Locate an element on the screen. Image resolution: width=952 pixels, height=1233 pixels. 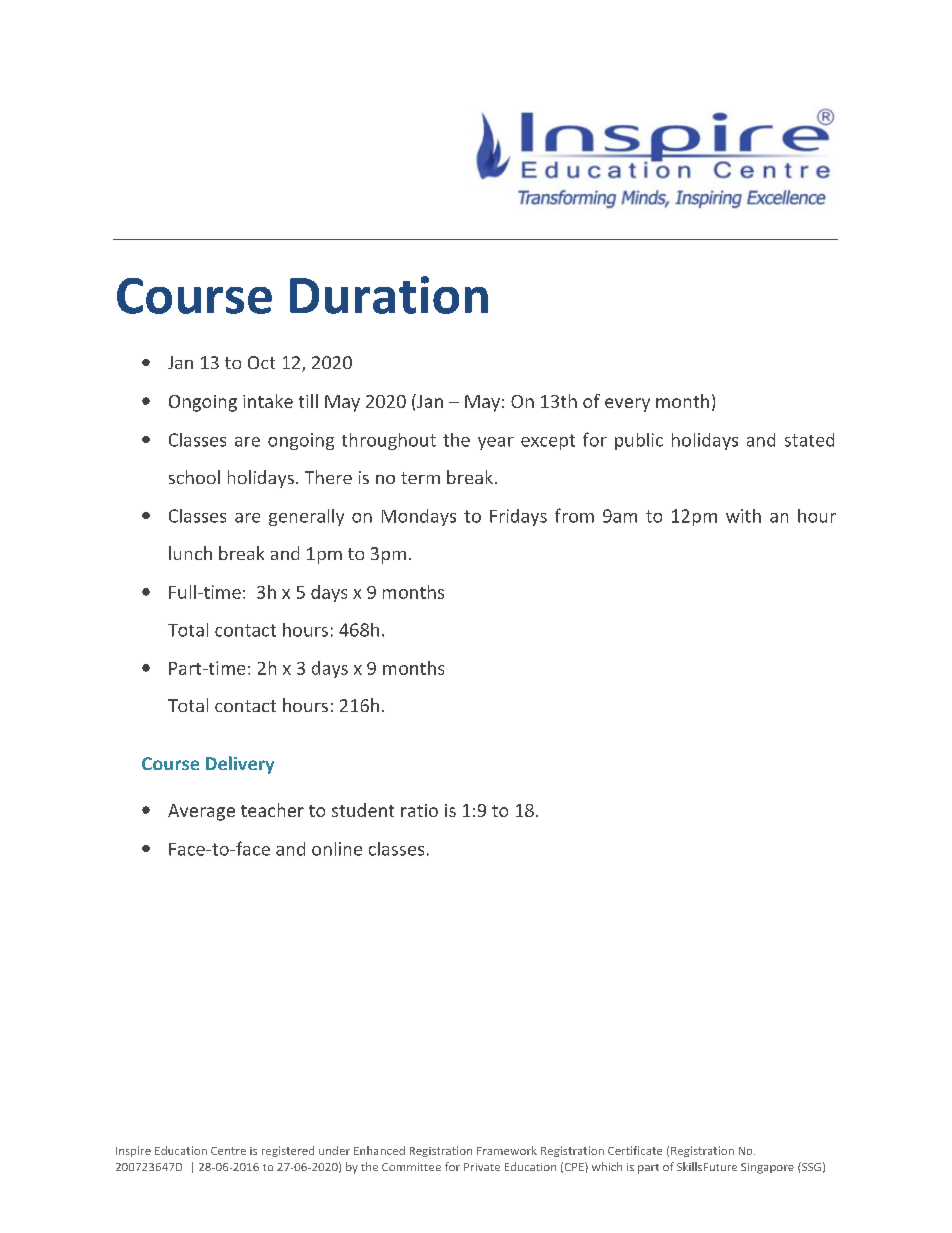
Certificate is located at coordinates (635, 1150).
